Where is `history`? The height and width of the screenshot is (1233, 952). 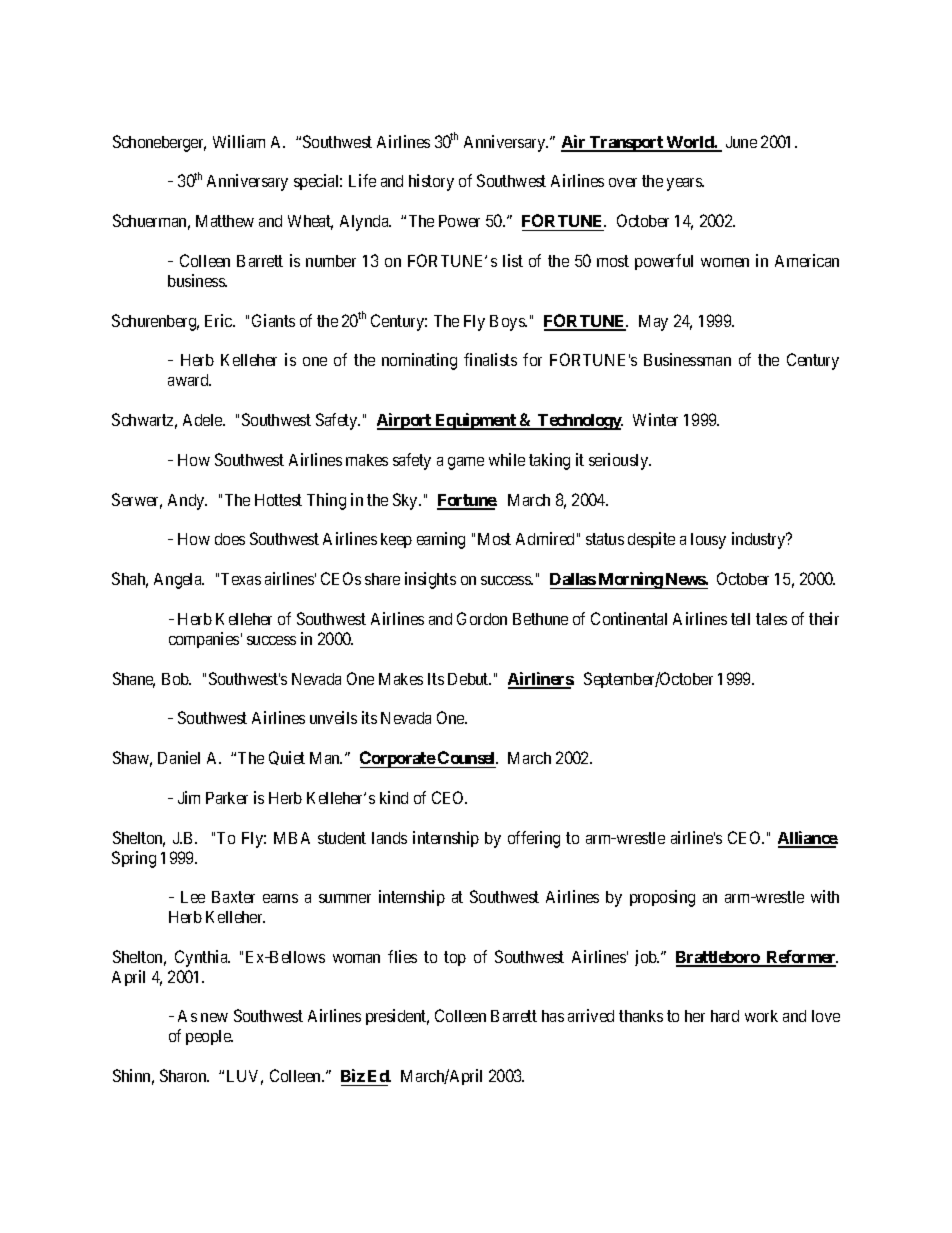
history is located at coordinates (431, 182).
